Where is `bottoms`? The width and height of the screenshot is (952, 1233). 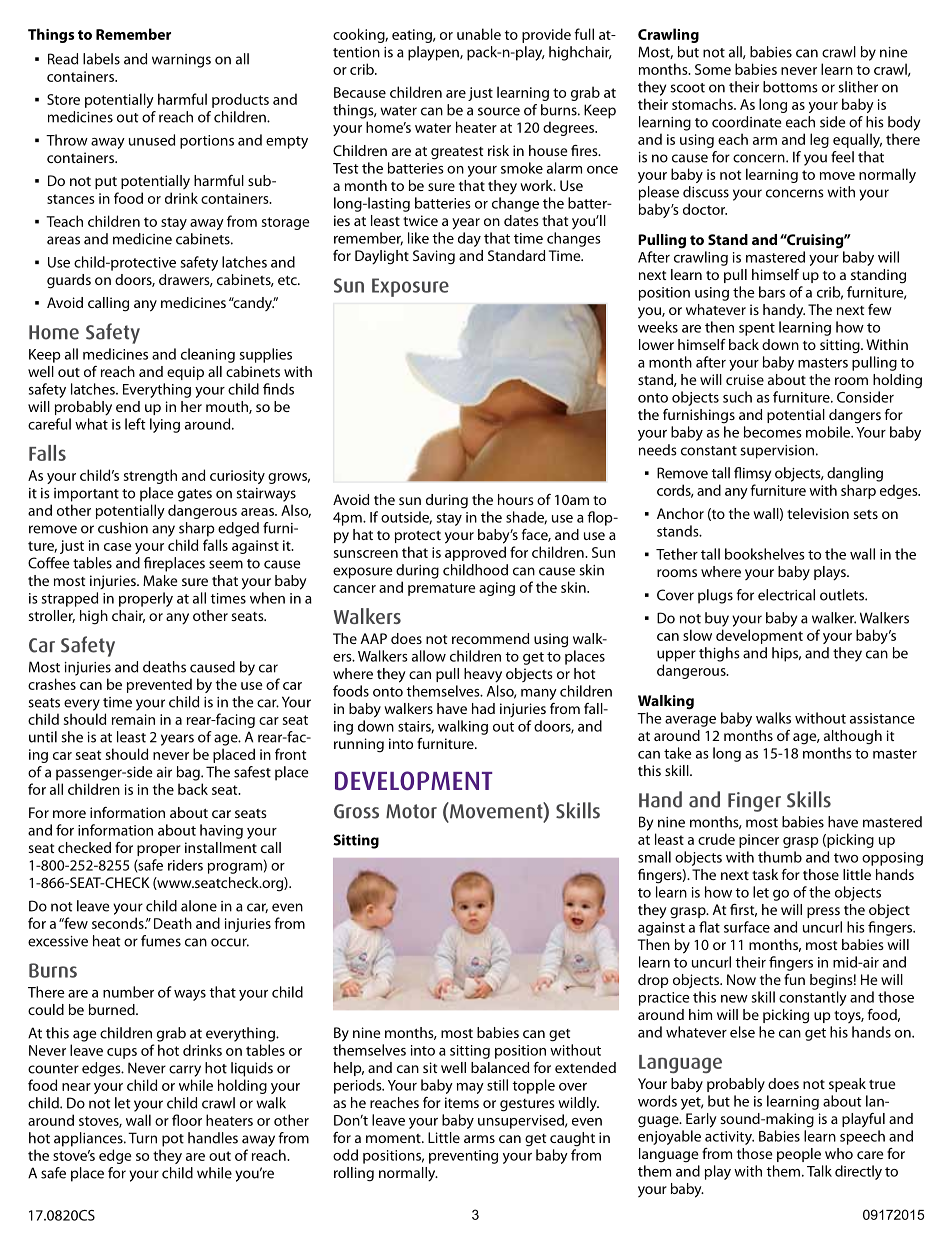 bottoms is located at coordinates (790, 87).
